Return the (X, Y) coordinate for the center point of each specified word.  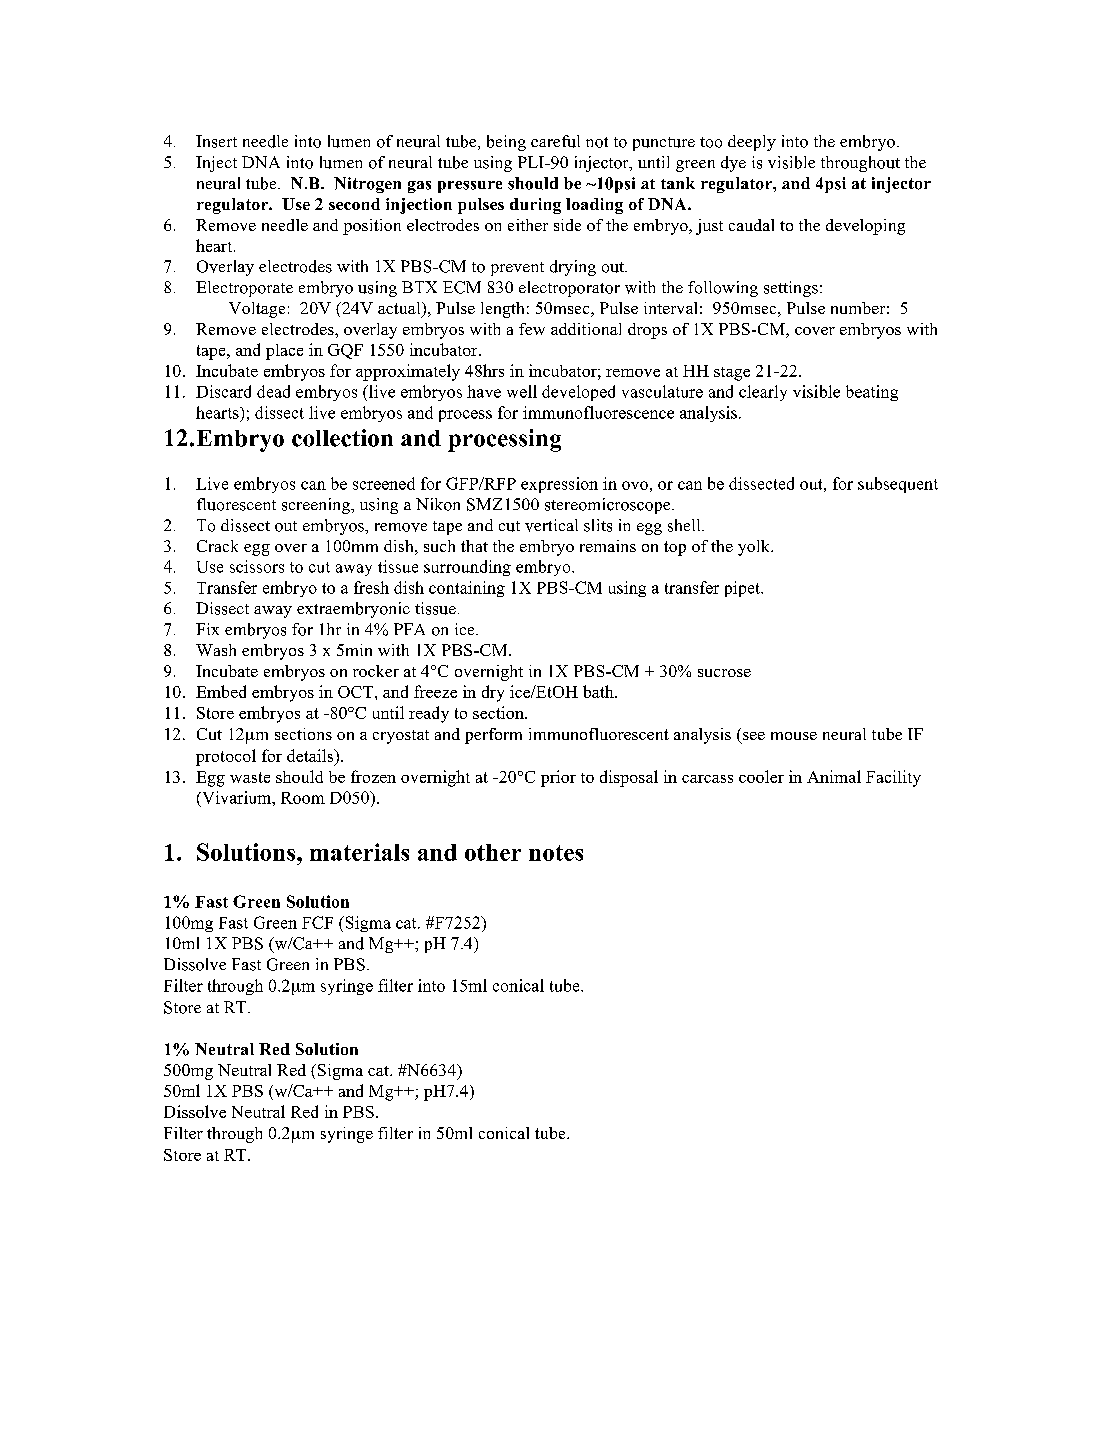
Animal (834, 776)
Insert (216, 141)
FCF (317, 922)
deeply (752, 143)
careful (555, 141)
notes (556, 853)
